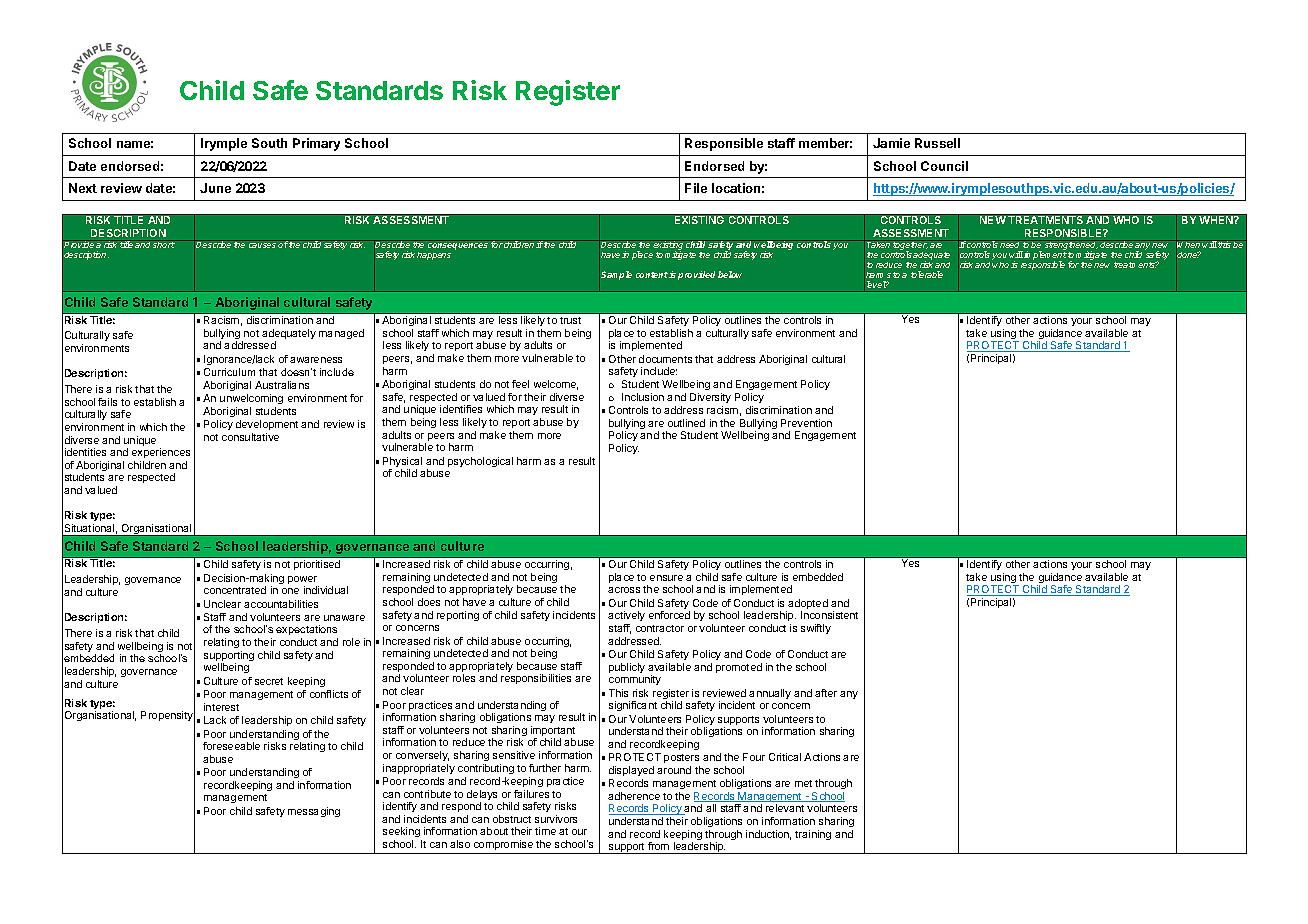 Image resolution: width=1308 pixels, height=924 pixels. What do you see at coordinates (215, 188) in the document?
I see `June` at bounding box center [215, 188].
